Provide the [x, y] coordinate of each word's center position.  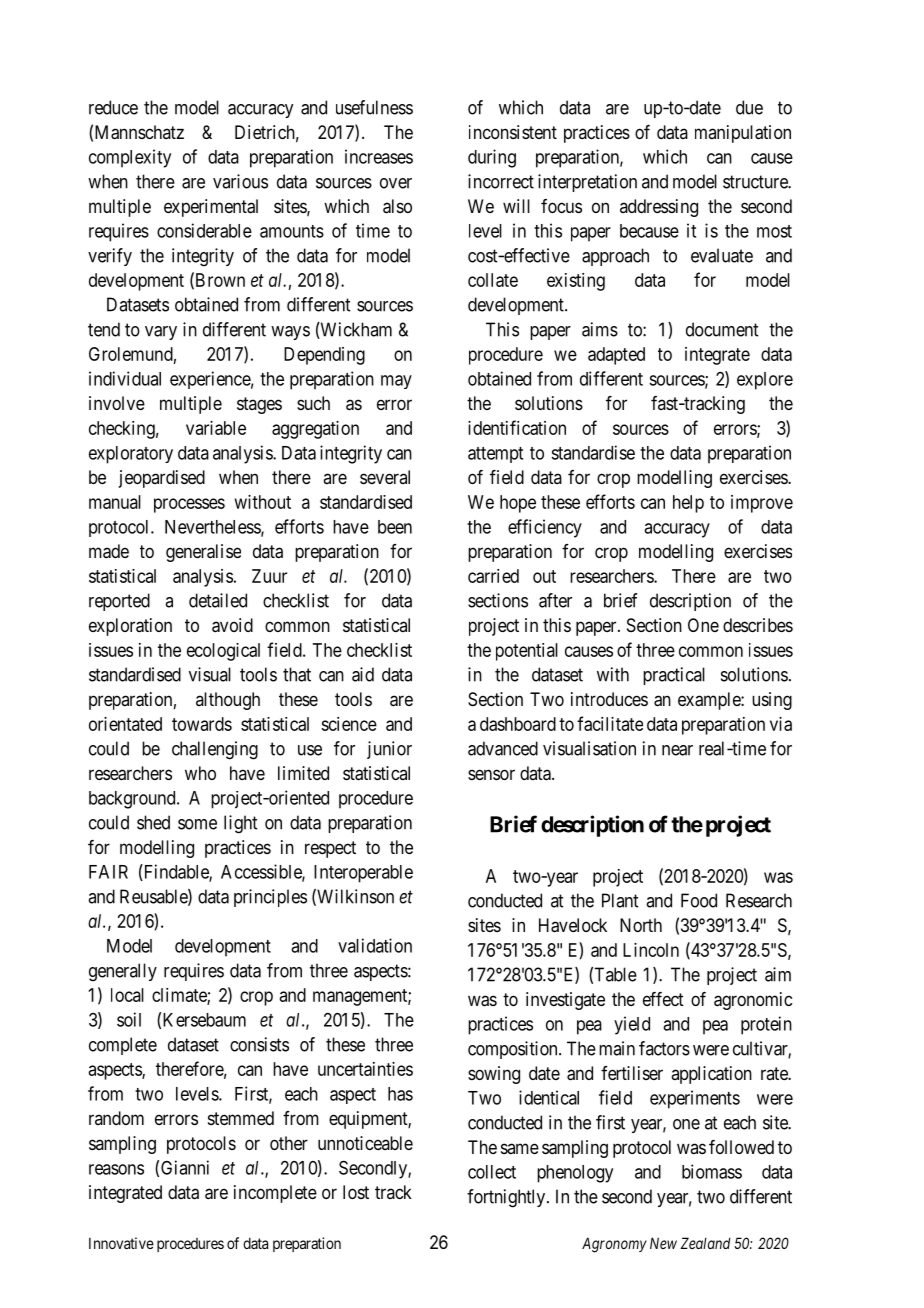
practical [674, 676]
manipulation [743, 134]
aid [363, 674]
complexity [130, 158]
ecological [223, 652]
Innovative [121, 1243]
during [492, 158]
